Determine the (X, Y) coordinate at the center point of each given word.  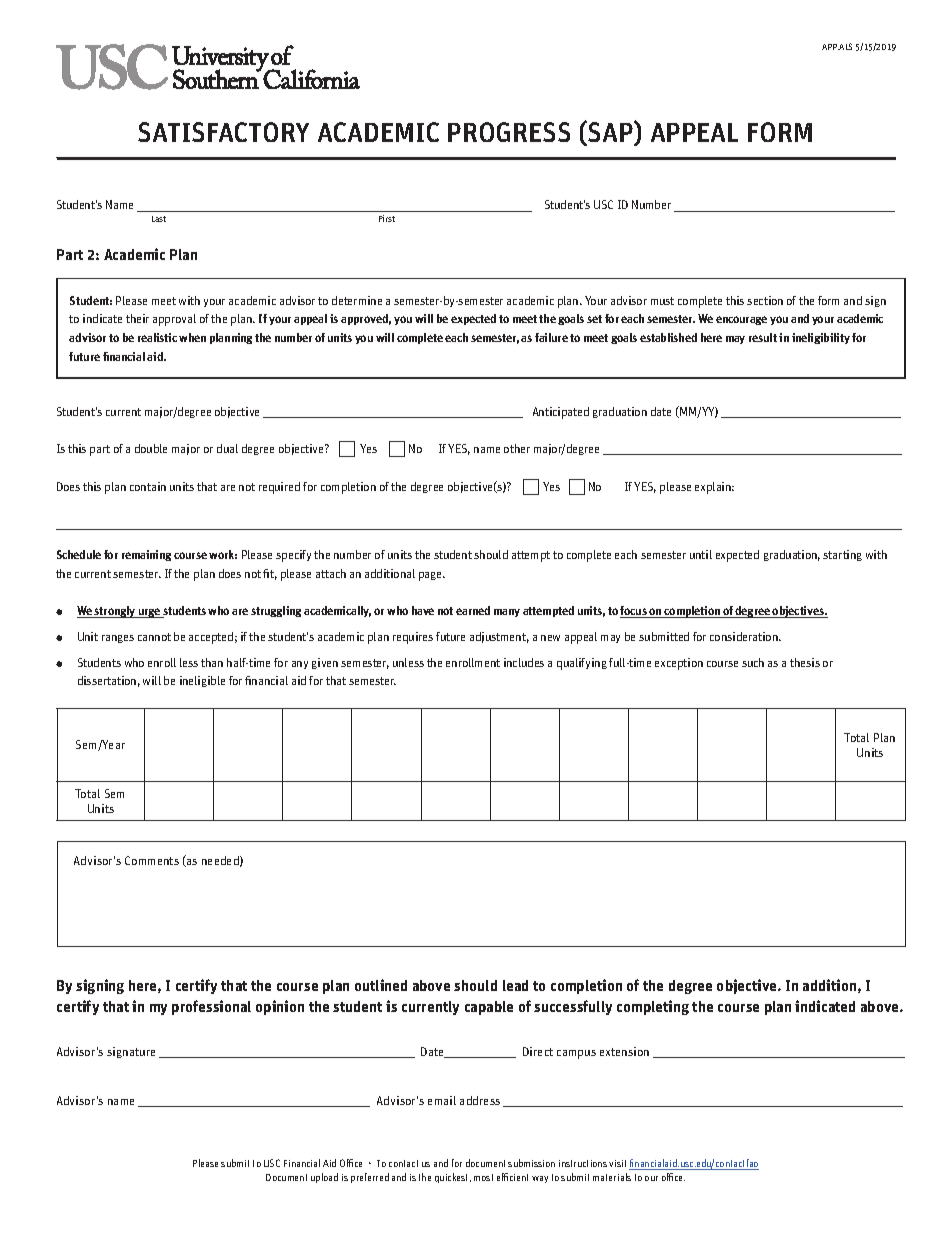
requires (413, 638)
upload (324, 1178)
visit (617, 1163)
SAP (611, 133)
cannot (154, 637)
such (753, 662)
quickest (453, 1178)
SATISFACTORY (223, 132)
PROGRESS (509, 132)
